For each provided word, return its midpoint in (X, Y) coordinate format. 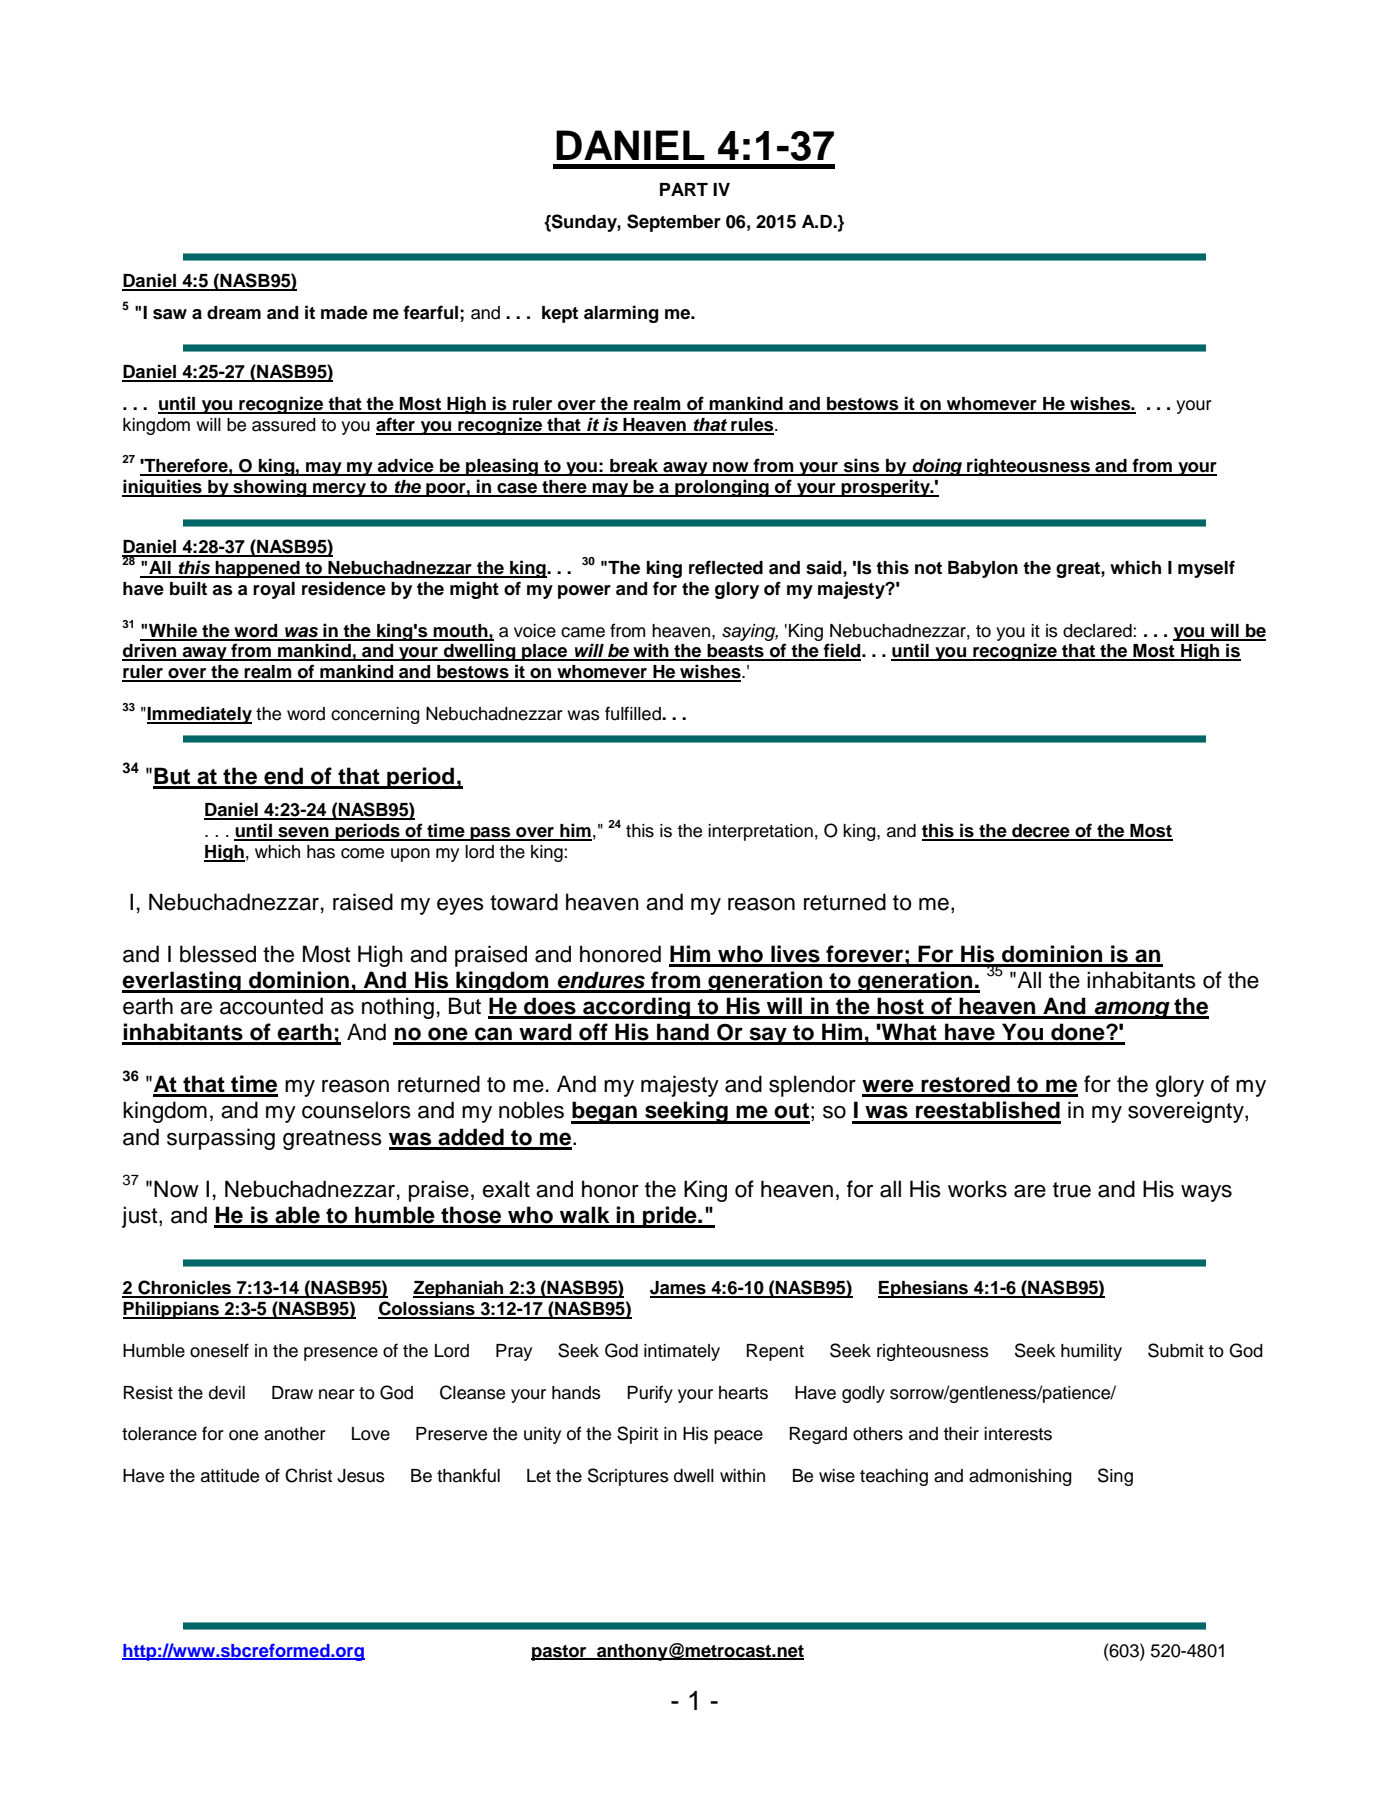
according (637, 1008)
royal (274, 590)
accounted (271, 1006)
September (674, 223)
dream (234, 313)
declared (1098, 631)
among (1132, 1010)
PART (684, 189)
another (295, 1434)
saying (750, 632)
